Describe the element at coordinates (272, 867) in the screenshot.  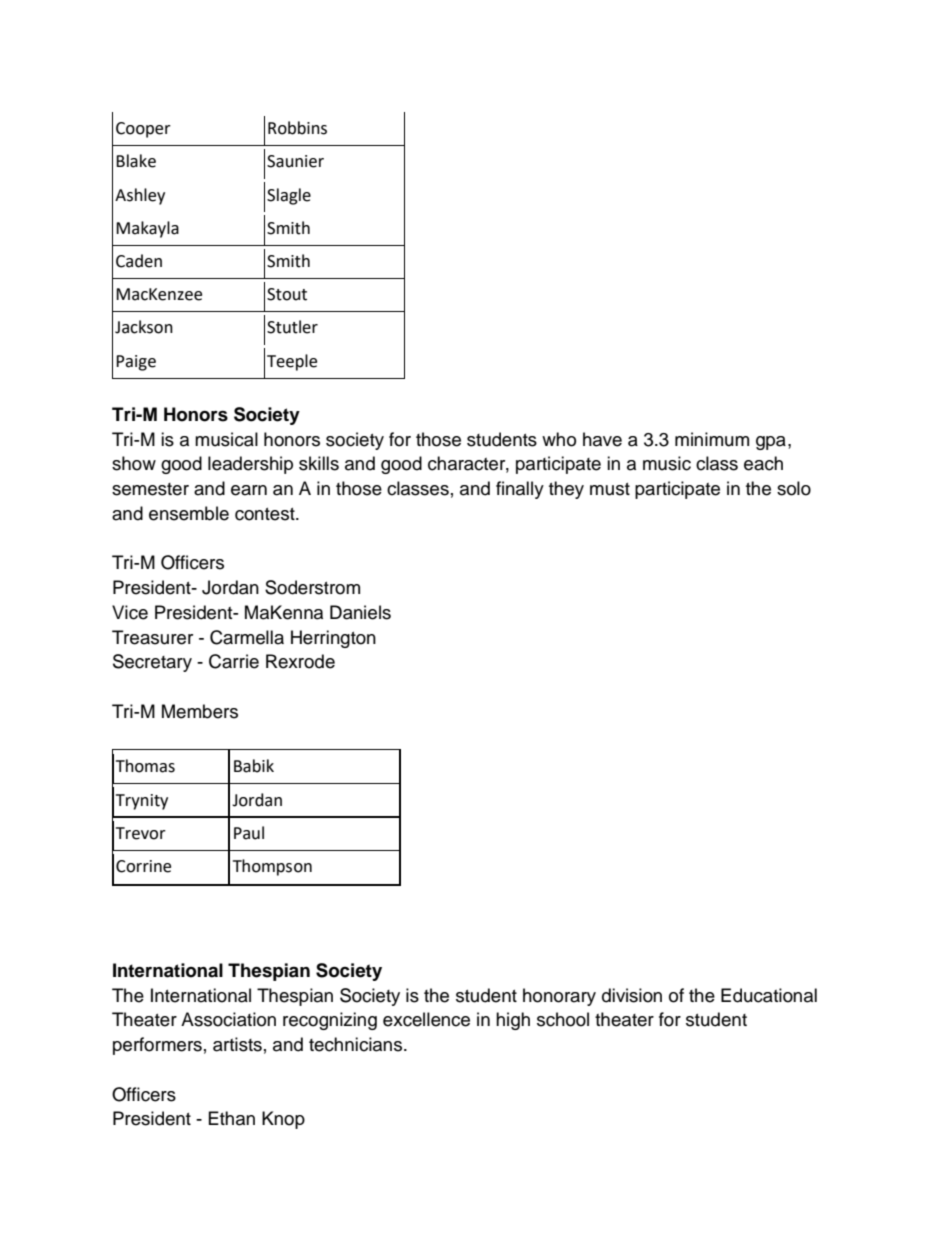
I see `Thompson` at that location.
